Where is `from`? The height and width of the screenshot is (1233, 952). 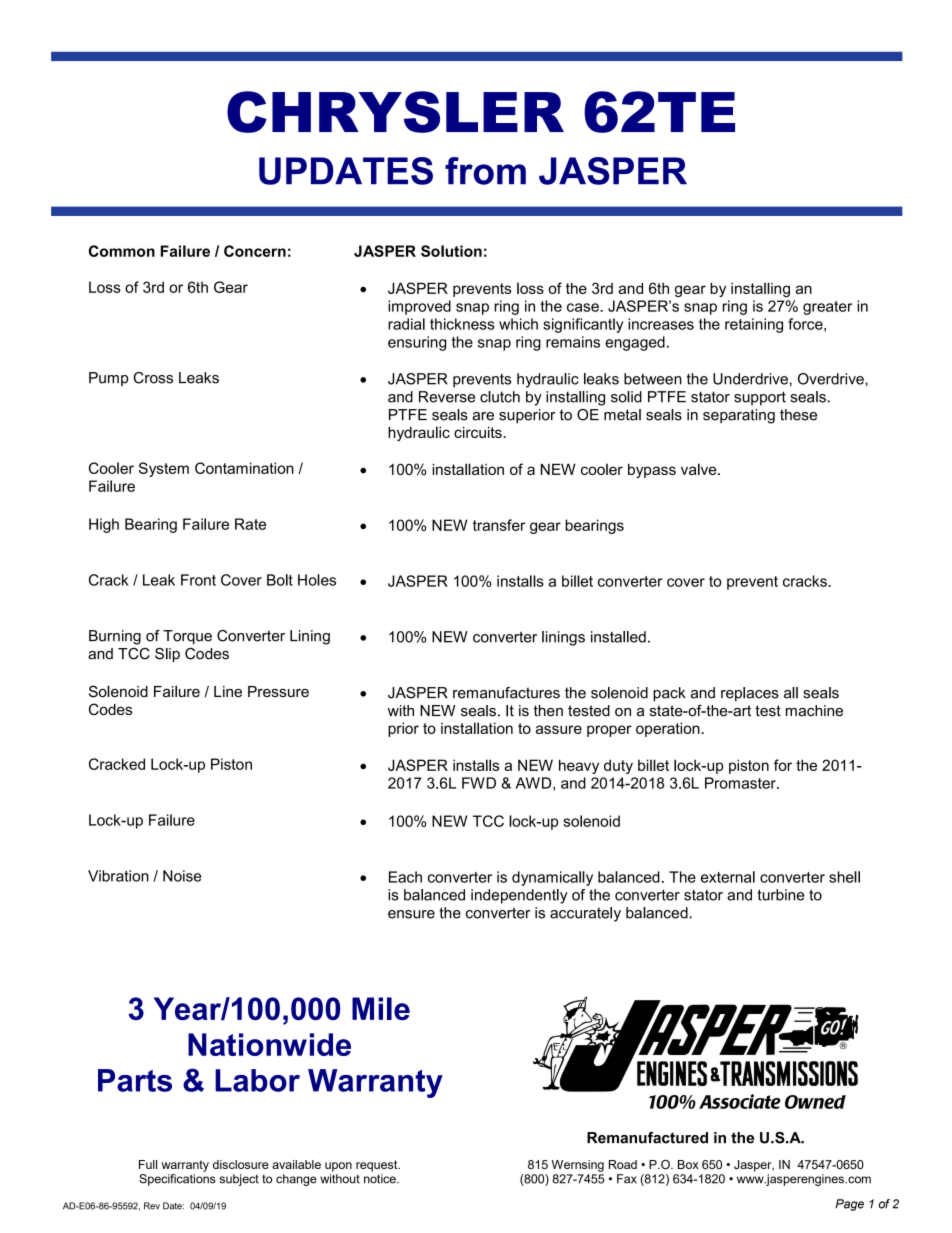
from is located at coordinates (485, 171).
